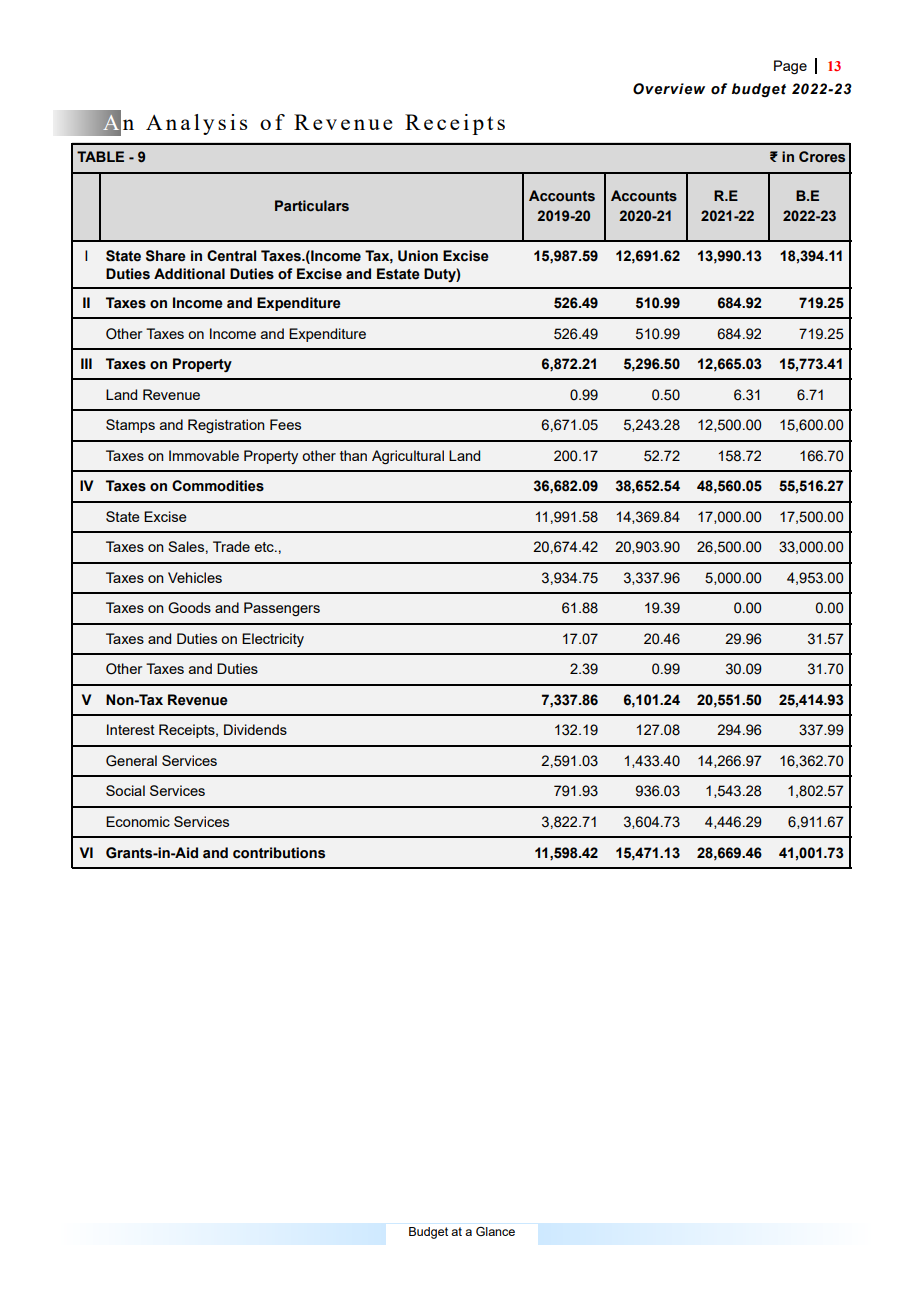 This screenshot has width=924, height=1311. What do you see at coordinates (130, 426) in the screenshot?
I see `Stamps` at bounding box center [130, 426].
